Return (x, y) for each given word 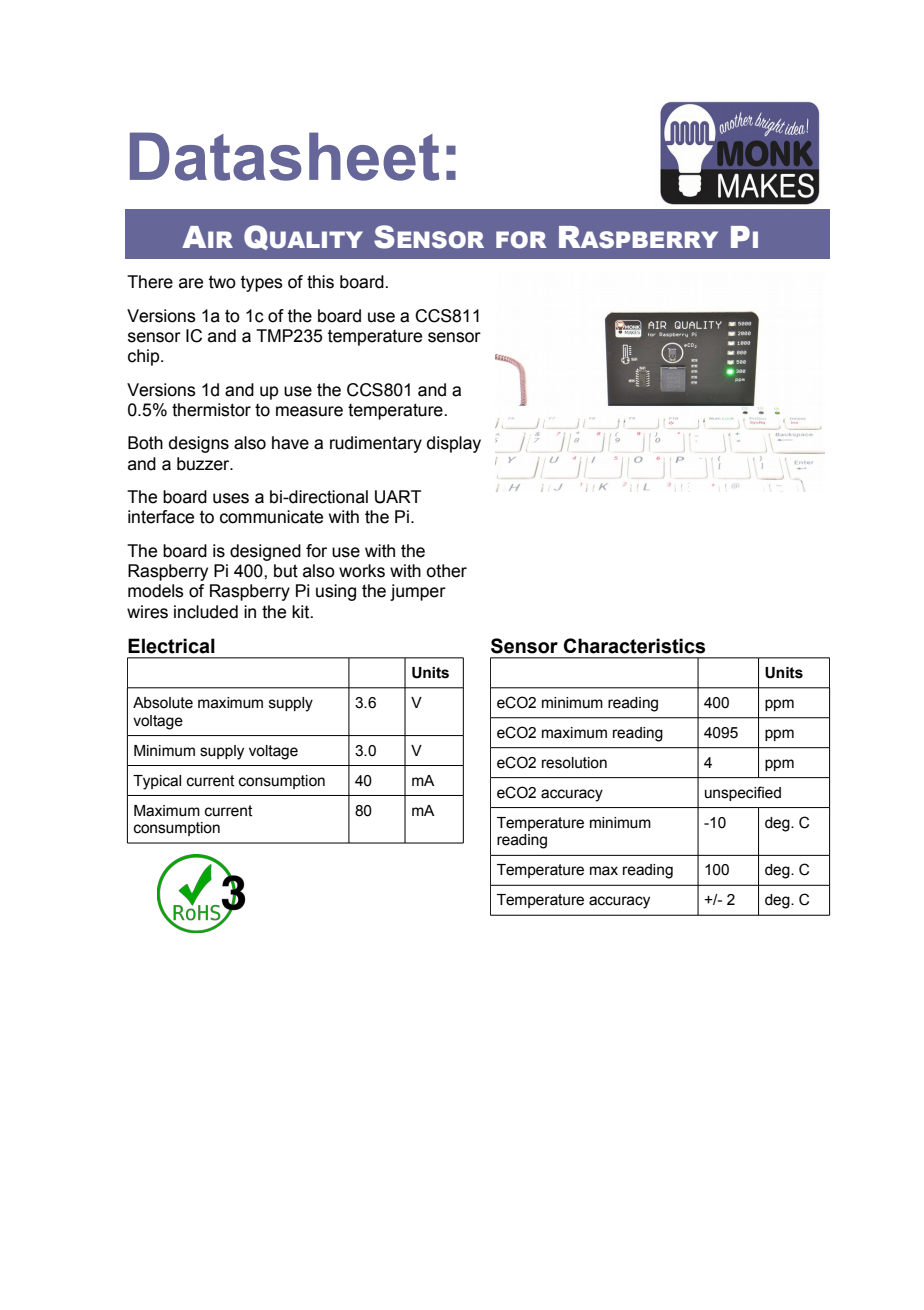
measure (309, 411)
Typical (157, 782)
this (320, 282)
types (262, 283)
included (206, 612)
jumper (418, 592)
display (454, 444)
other (446, 571)
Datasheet (284, 156)
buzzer (204, 464)
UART (398, 497)
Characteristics (634, 646)
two (222, 282)
